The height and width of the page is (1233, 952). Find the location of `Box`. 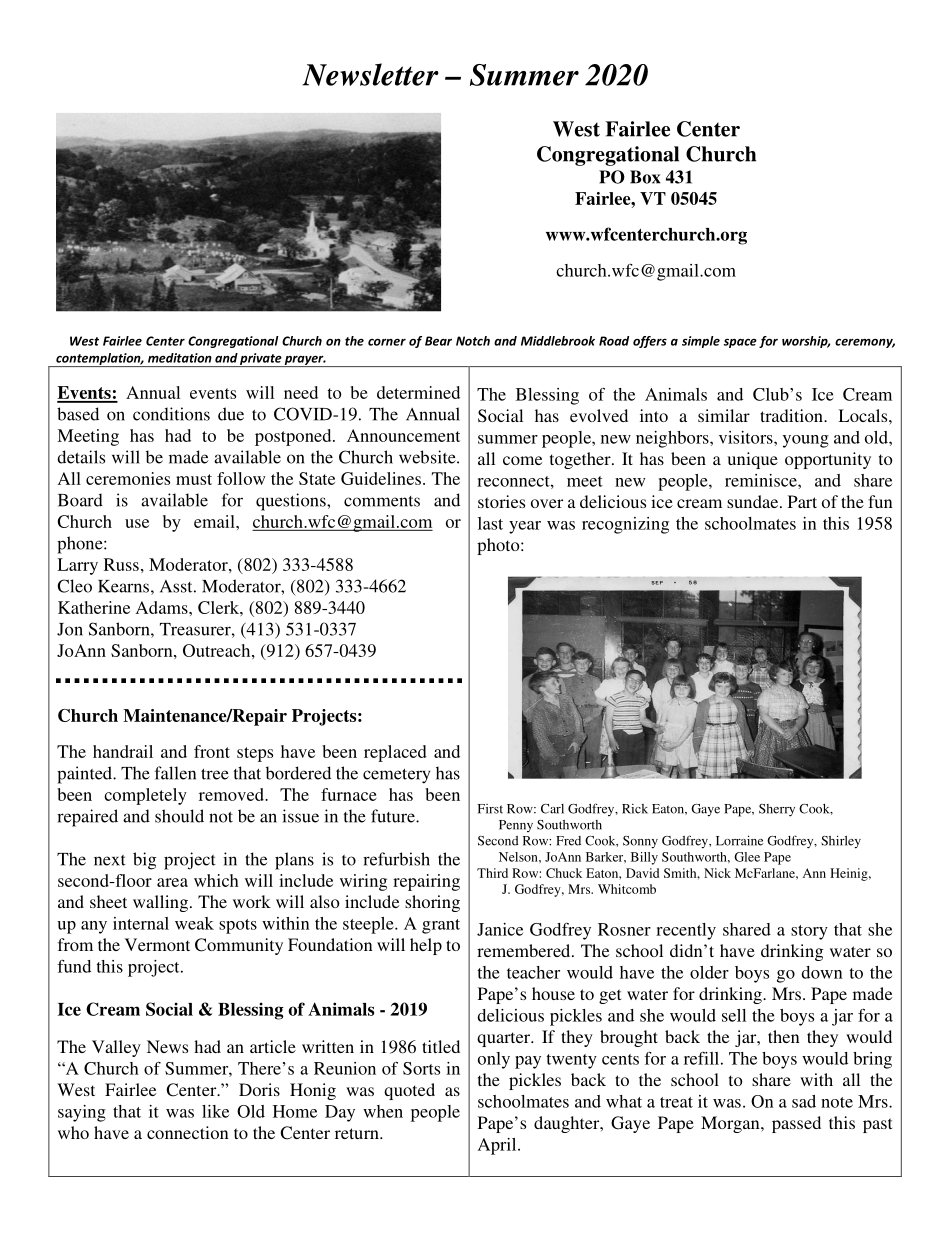

Box is located at coordinates (645, 177).
